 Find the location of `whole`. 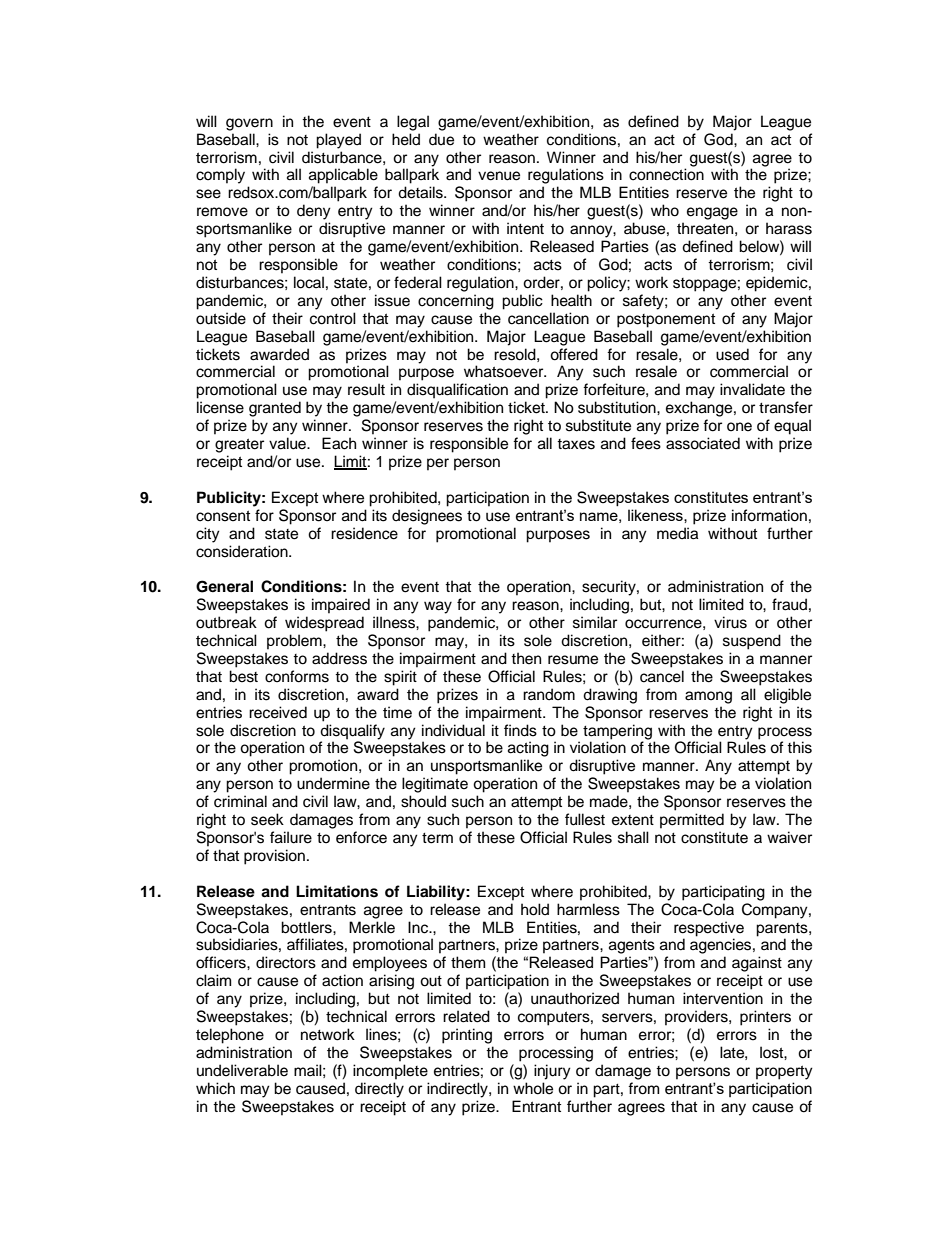

whole is located at coordinates (533, 1088).
